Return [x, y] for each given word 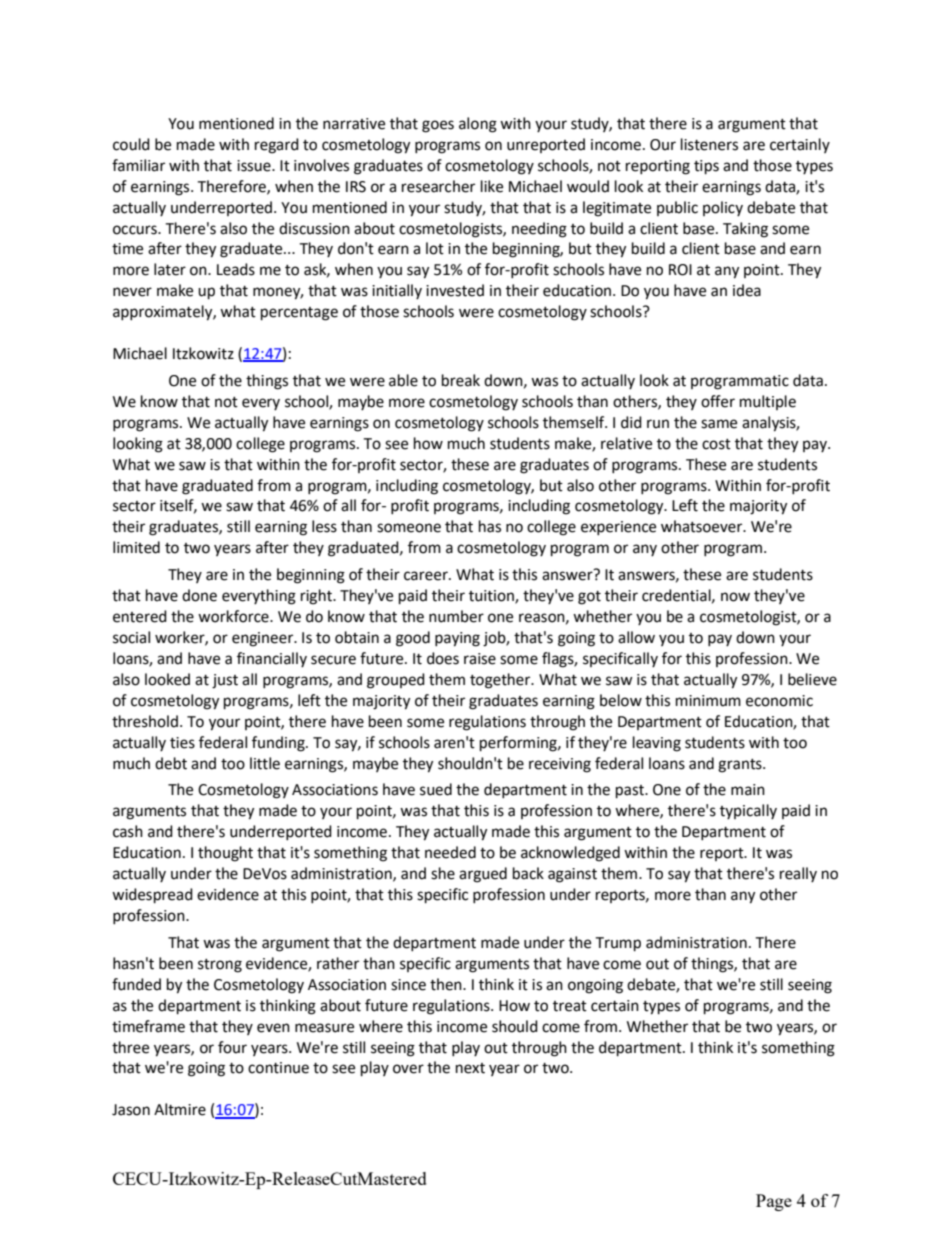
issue [255, 166]
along [478, 125]
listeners [709, 144]
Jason [131, 1110]
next [470, 1068]
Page [774, 1202]
